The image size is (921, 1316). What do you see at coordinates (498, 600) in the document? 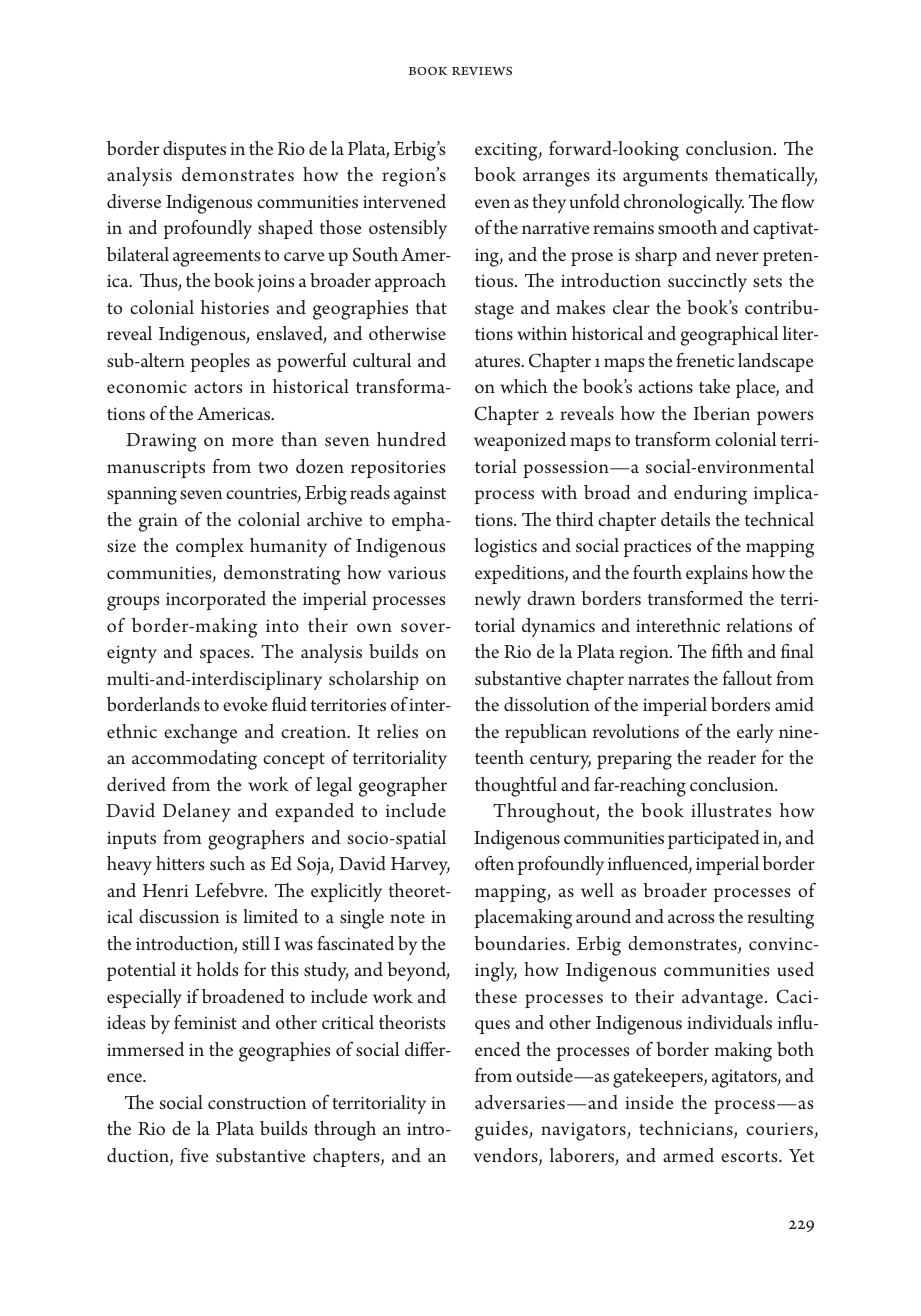
I see `newly` at bounding box center [498, 600].
